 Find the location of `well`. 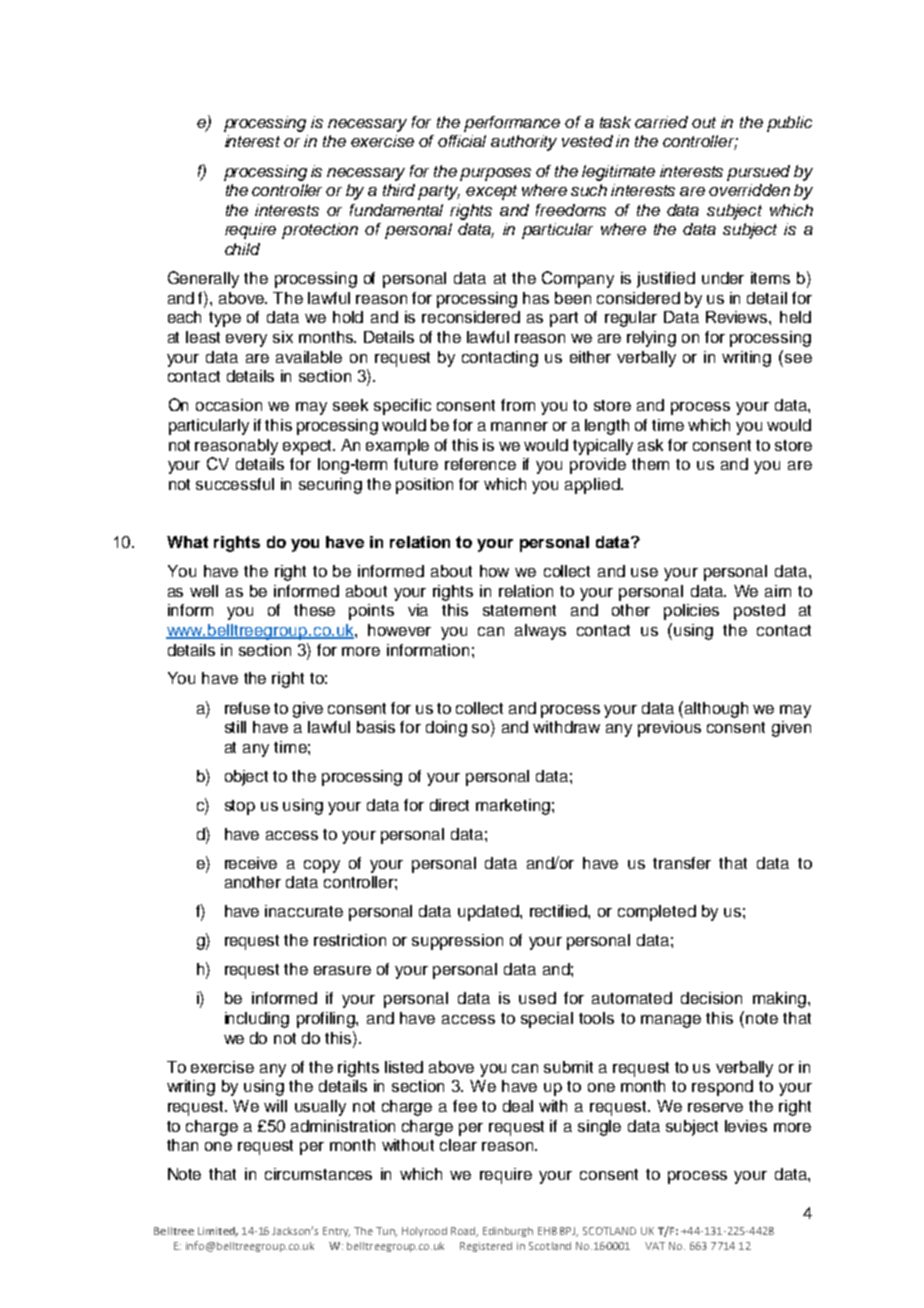

well is located at coordinates (204, 591).
